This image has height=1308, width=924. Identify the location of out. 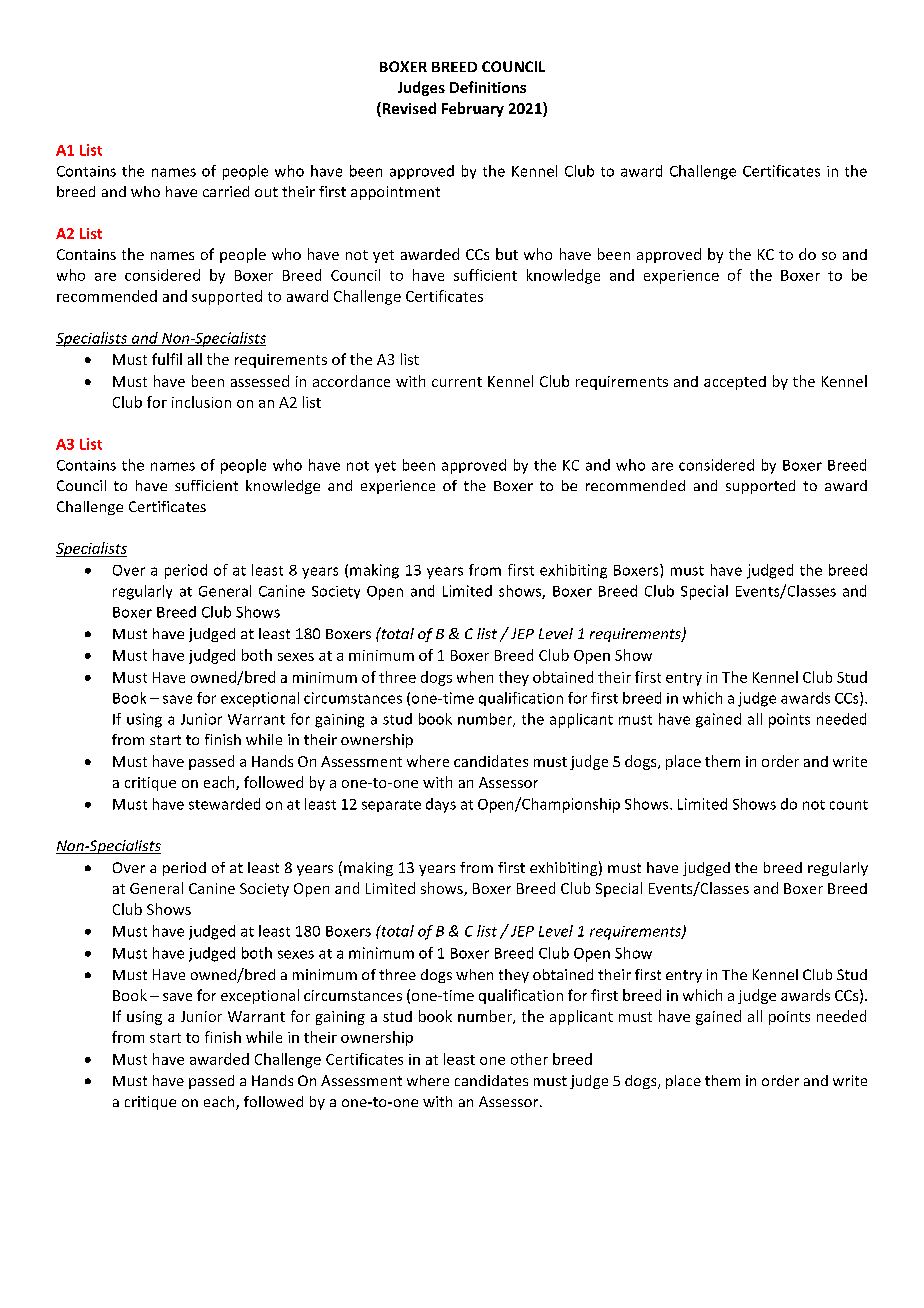
(266, 192).
